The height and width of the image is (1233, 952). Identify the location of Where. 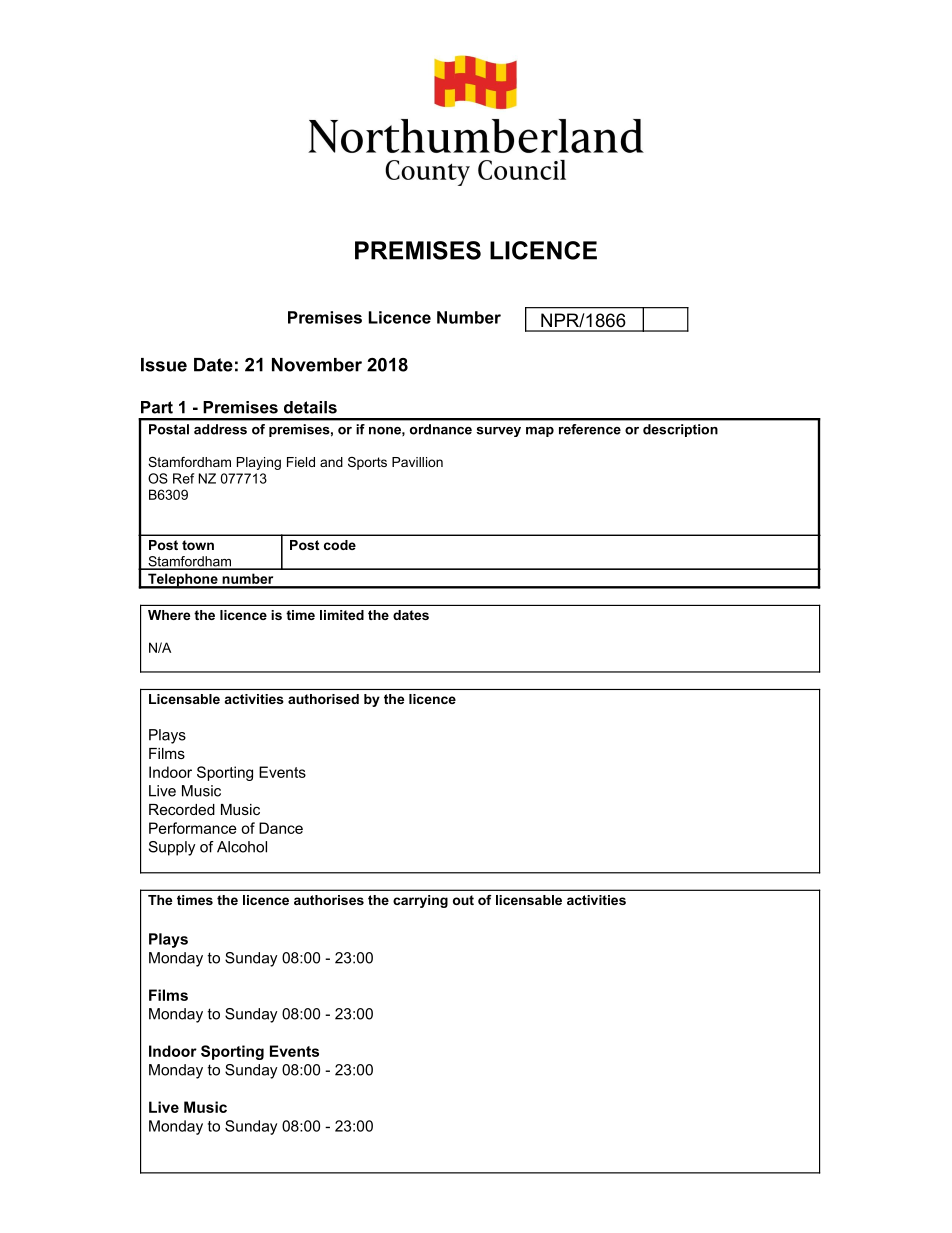
(169, 615).
